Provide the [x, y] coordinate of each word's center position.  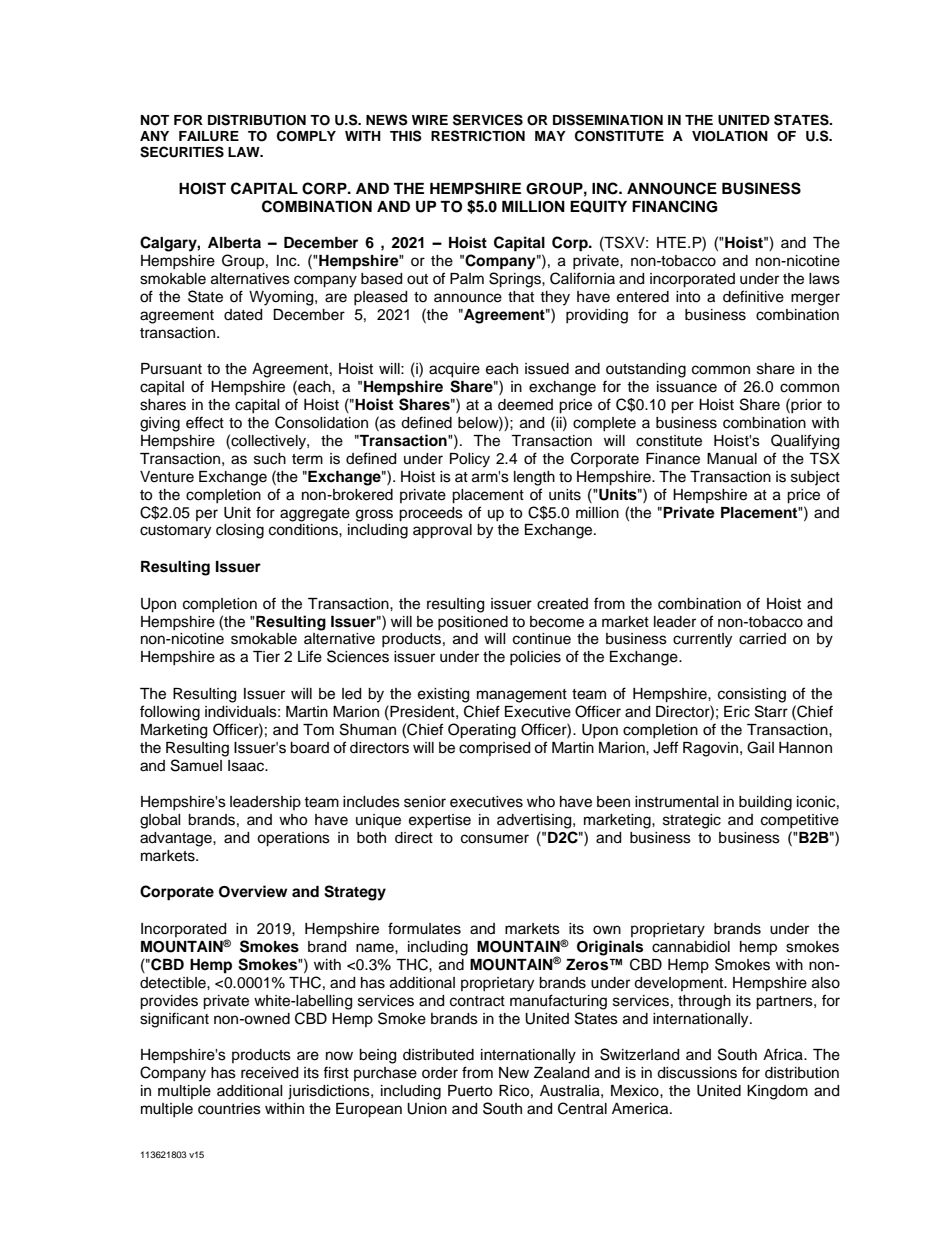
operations [293, 839]
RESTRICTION [478, 136]
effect [205, 422]
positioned [473, 623]
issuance [687, 387]
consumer [495, 839]
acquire [454, 370]
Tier [266, 657]
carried [762, 639]
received [269, 1073]
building [765, 803]
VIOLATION [730, 136]
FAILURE [209, 136]
